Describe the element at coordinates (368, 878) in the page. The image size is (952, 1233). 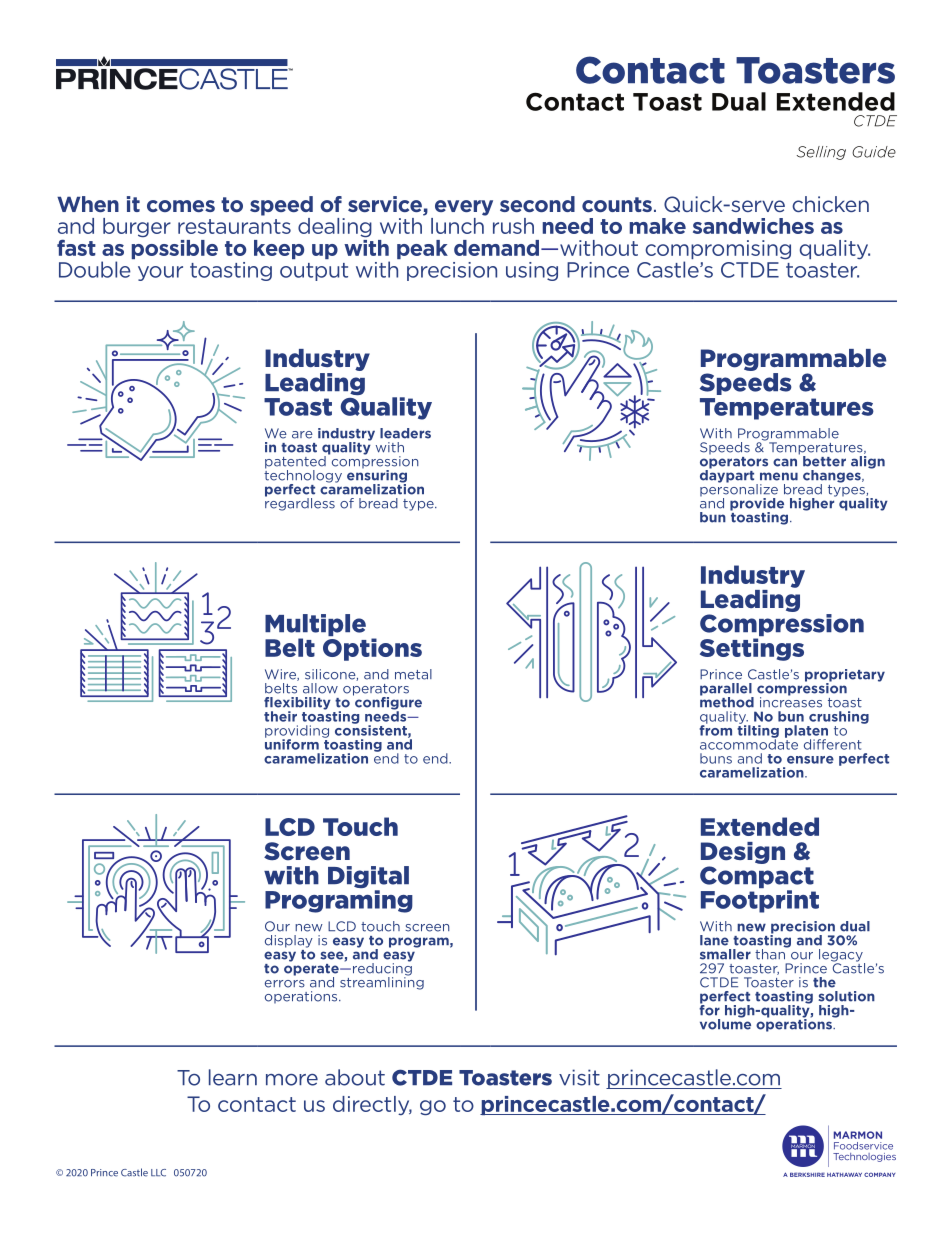
I see `Digital` at that location.
